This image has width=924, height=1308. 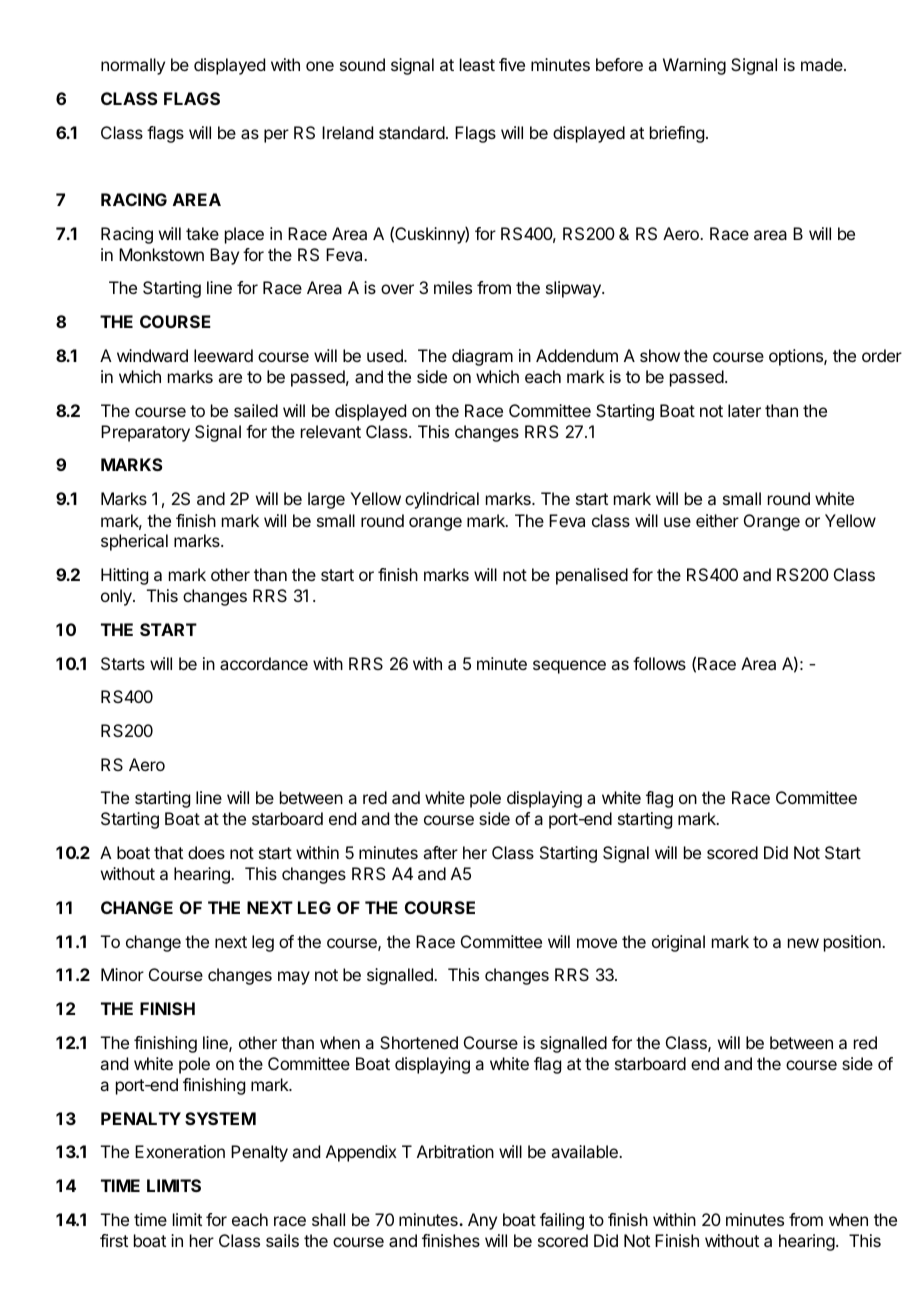 I want to click on accordance, so click(x=264, y=663).
